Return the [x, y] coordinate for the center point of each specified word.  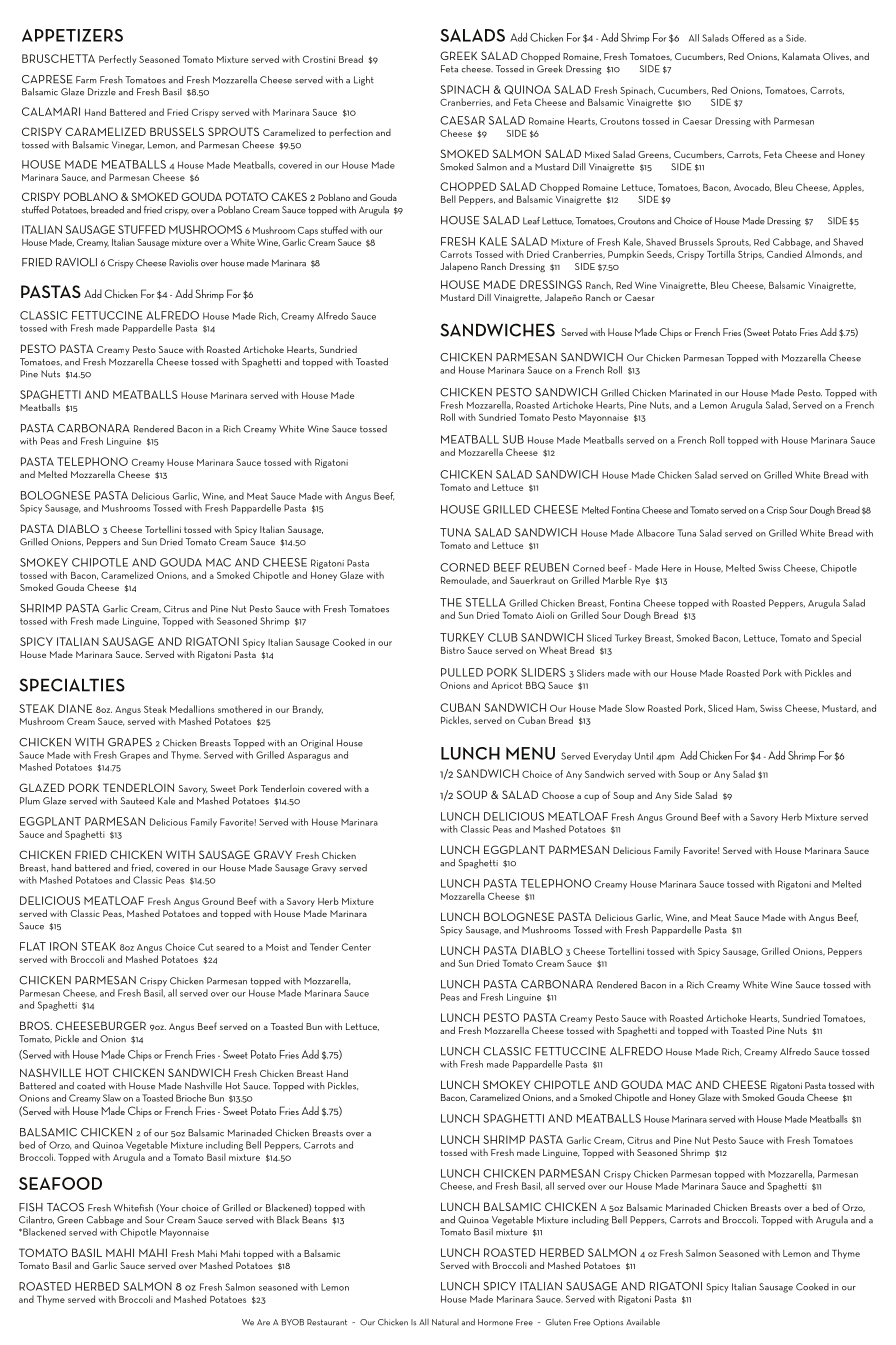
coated [91, 1086]
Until [644, 756]
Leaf [531, 221]
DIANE [75, 708]
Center [356, 947]
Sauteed [137, 801]
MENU [530, 753]
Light [364, 81]
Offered [748, 38]
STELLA [486, 602]
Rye [642, 581]
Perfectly [117, 60]
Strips [751, 255]
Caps [308, 231]
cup [591, 797]
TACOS [65, 1207]
